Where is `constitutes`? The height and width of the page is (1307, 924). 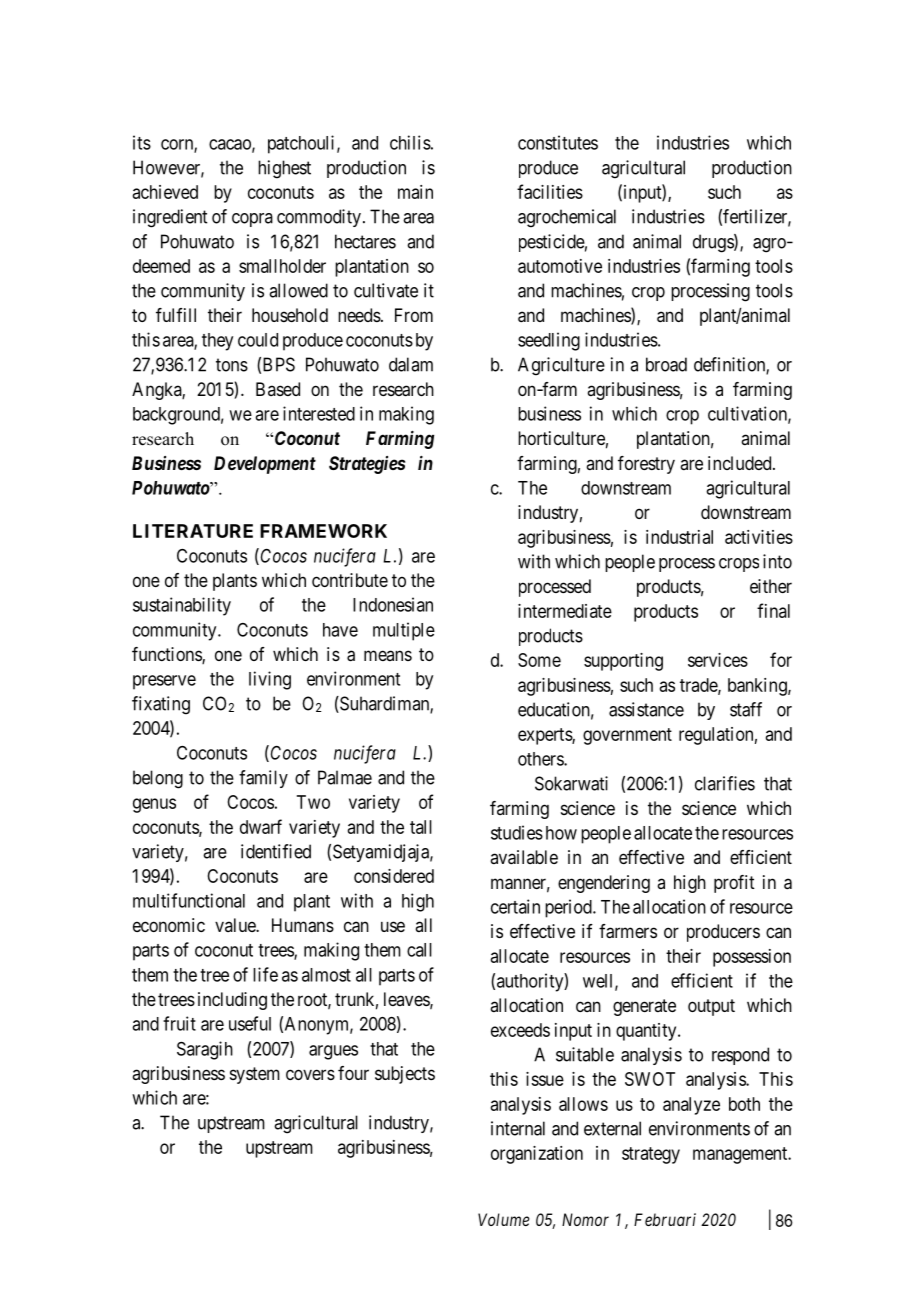 constitutes is located at coordinates (558, 142).
